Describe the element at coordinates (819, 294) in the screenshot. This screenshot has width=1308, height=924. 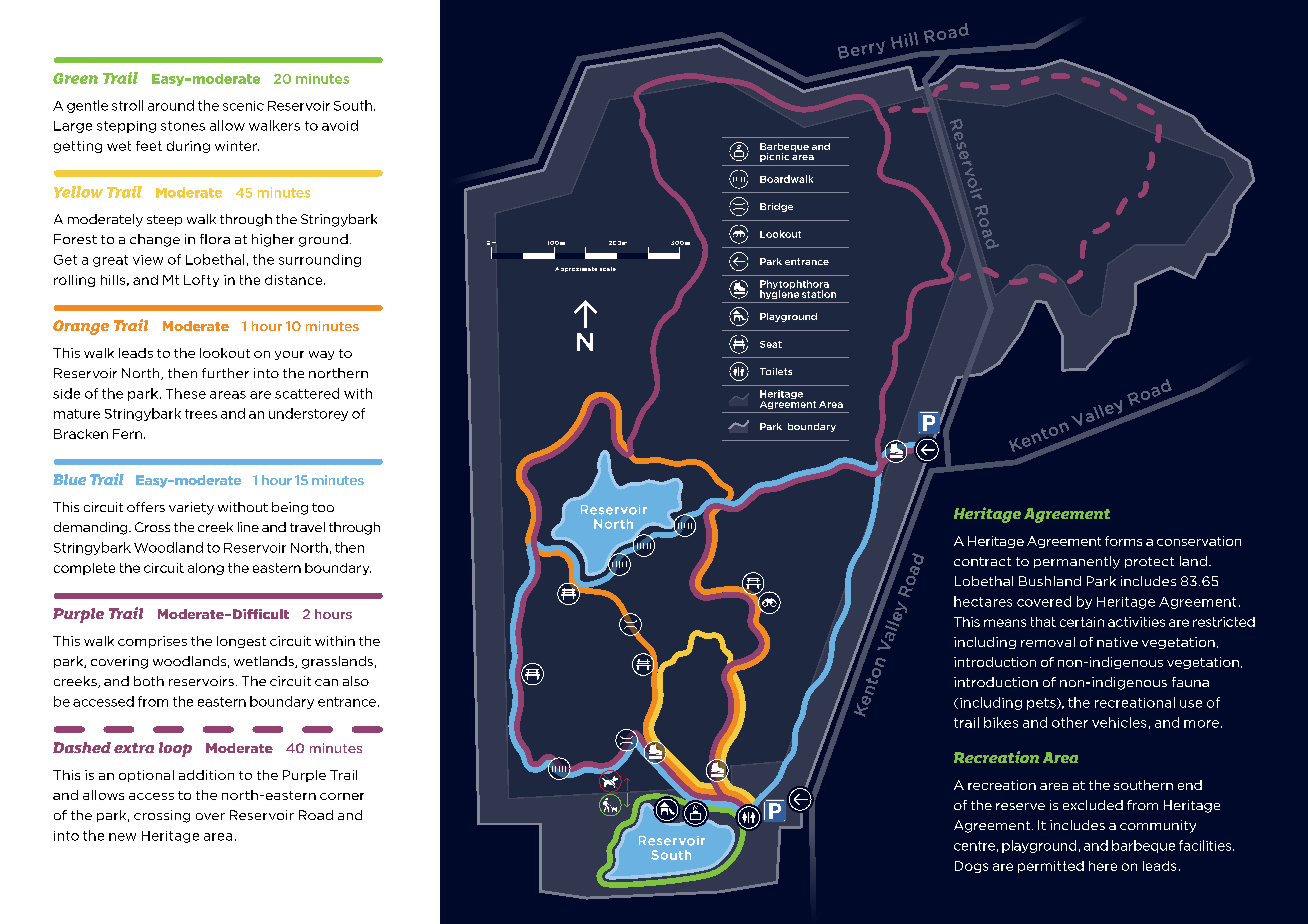
I see `station` at that location.
